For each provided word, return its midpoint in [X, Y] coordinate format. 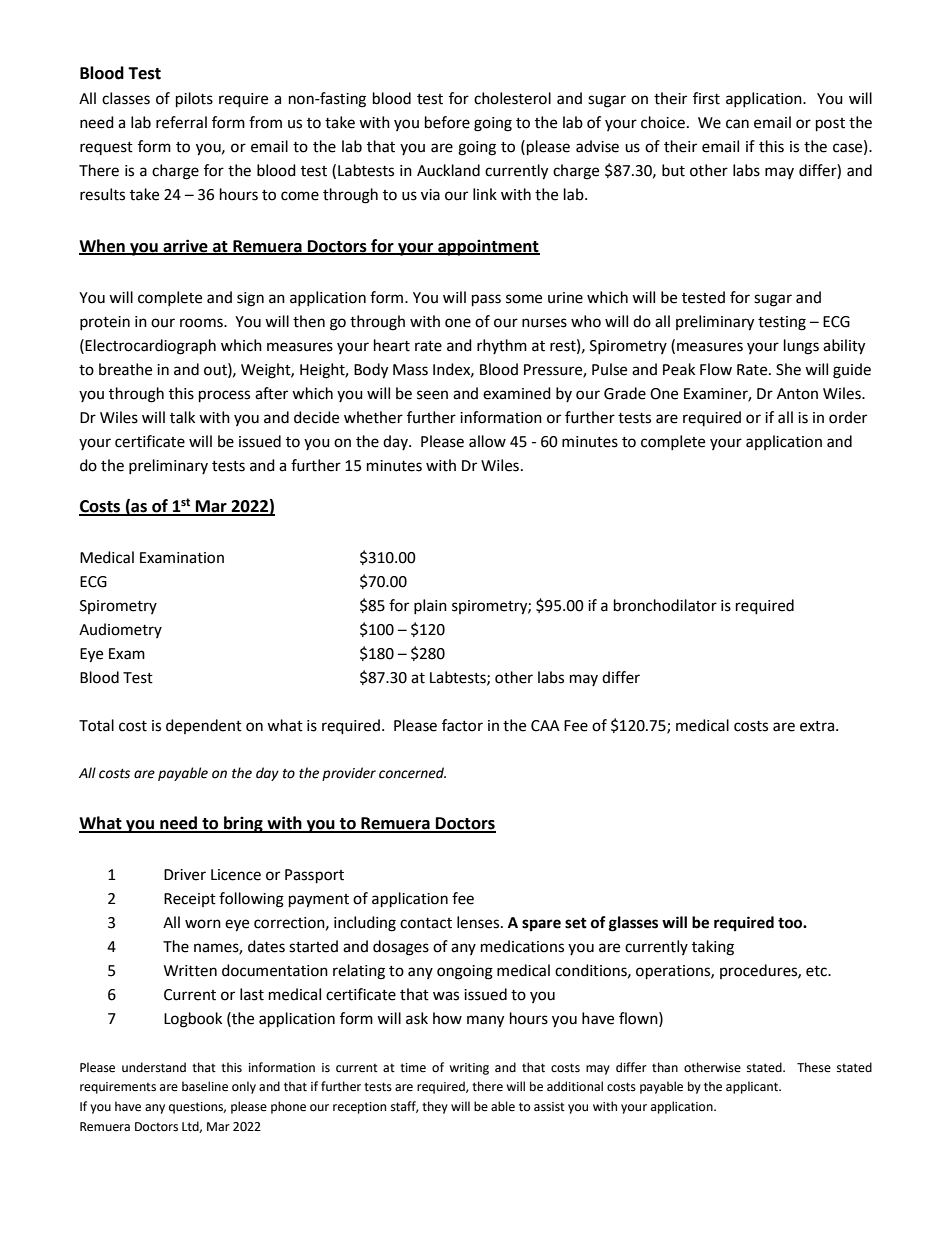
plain [430, 606]
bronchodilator [665, 605]
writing [469, 1069]
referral [181, 122]
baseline [205, 1086]
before [447, 122]
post [830, 125]
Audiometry [120, 630]
